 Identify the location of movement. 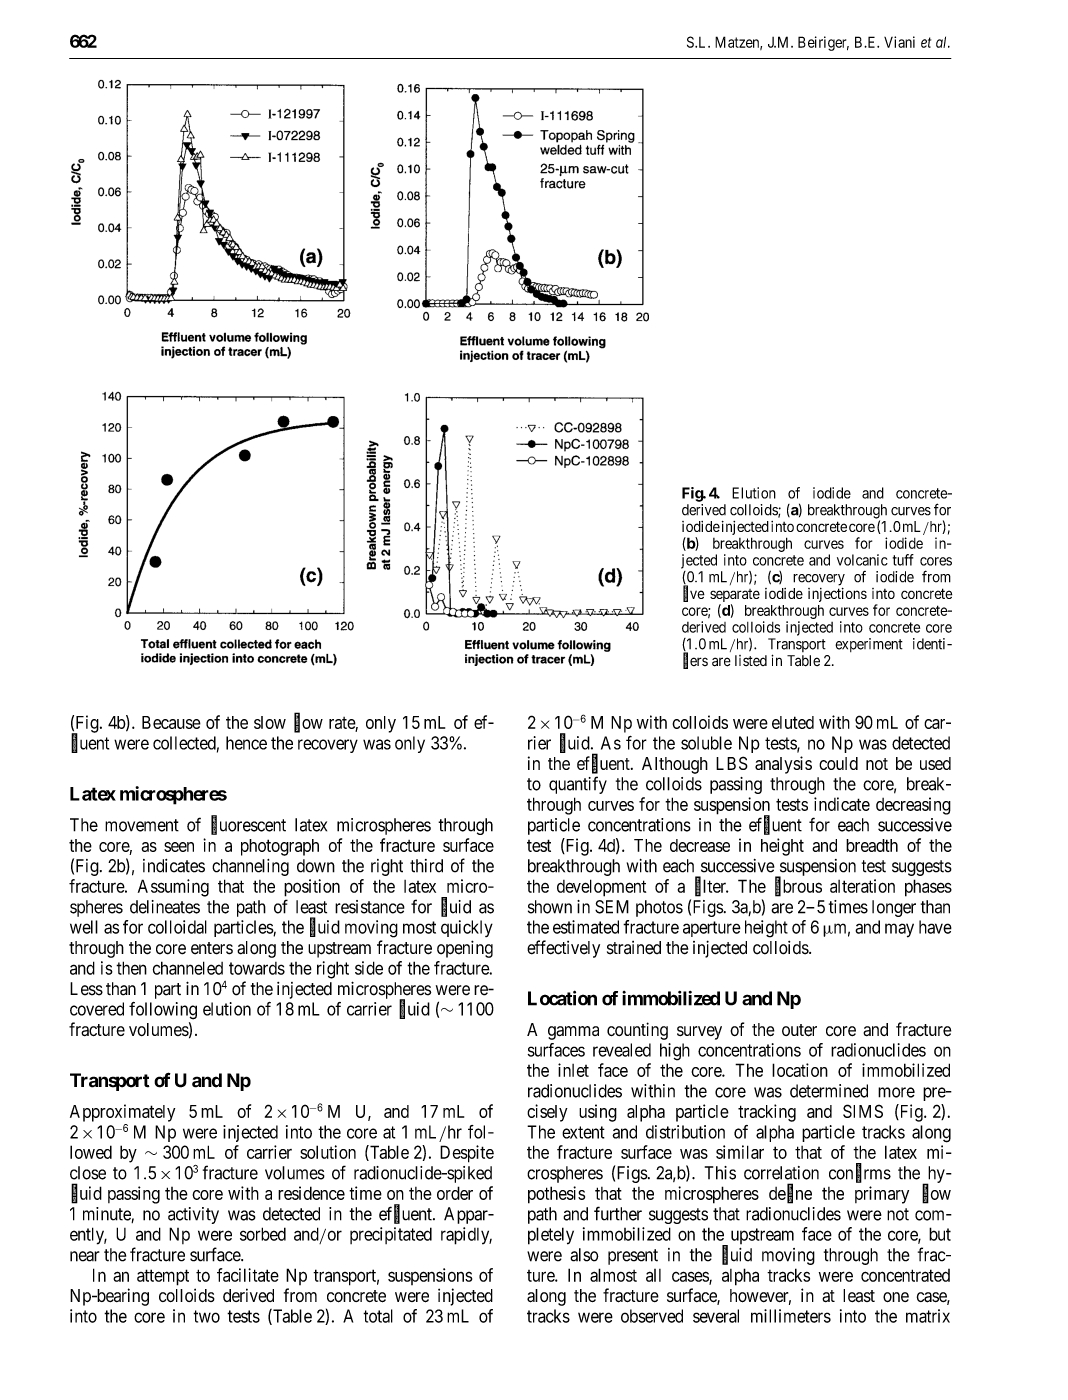
(142, 825).
